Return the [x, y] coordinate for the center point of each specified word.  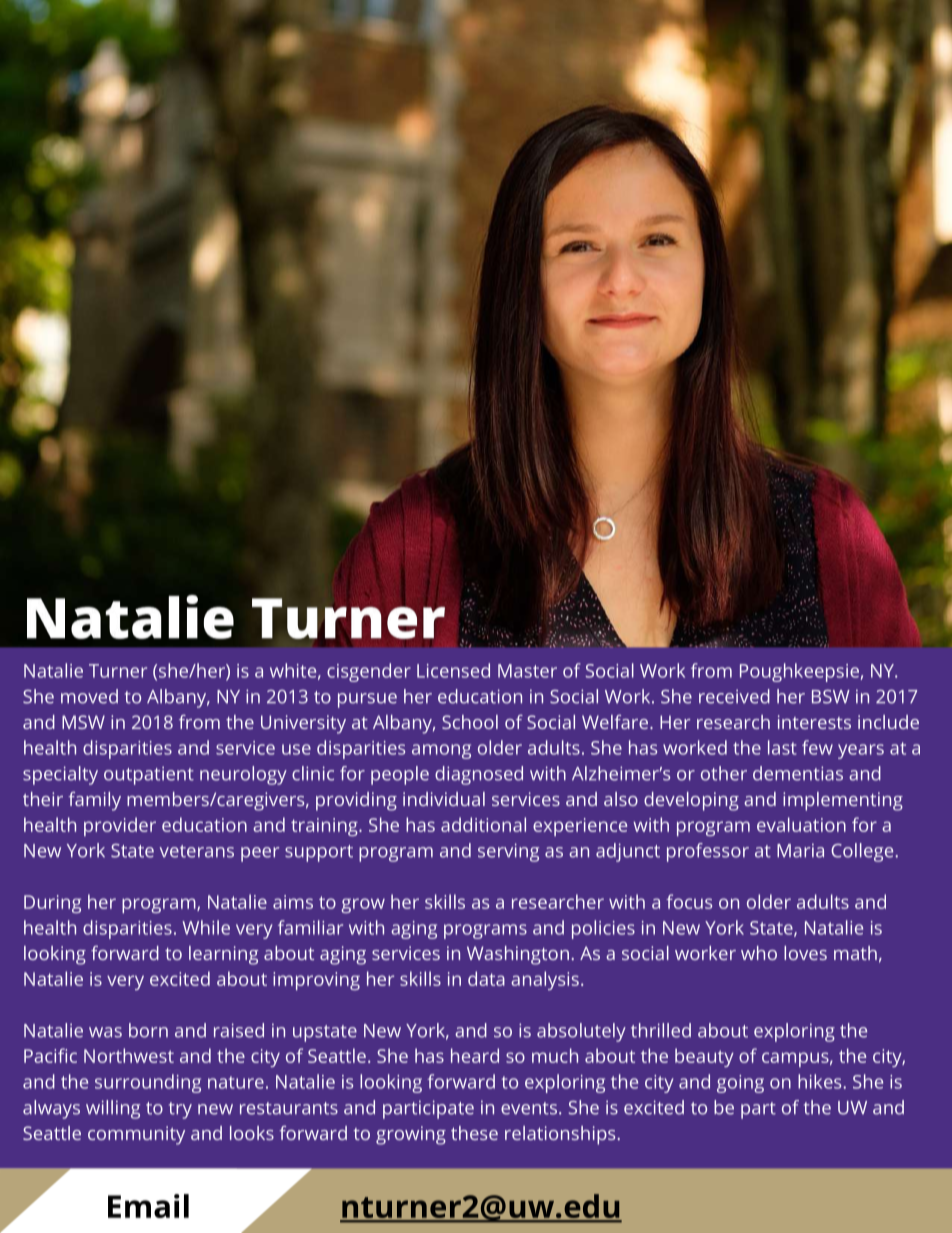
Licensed [453, 670]
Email [148, 1206]
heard [475, 1055]
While [206, 927]
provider [120, 826]
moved [89, 696]
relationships [560, 1135]
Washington [518, 955]
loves [805, 953]
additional [483, 824]
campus [795, 1059]
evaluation [801, 824]
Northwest [129, 1055]
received [734, 696]
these [474, 1133]
